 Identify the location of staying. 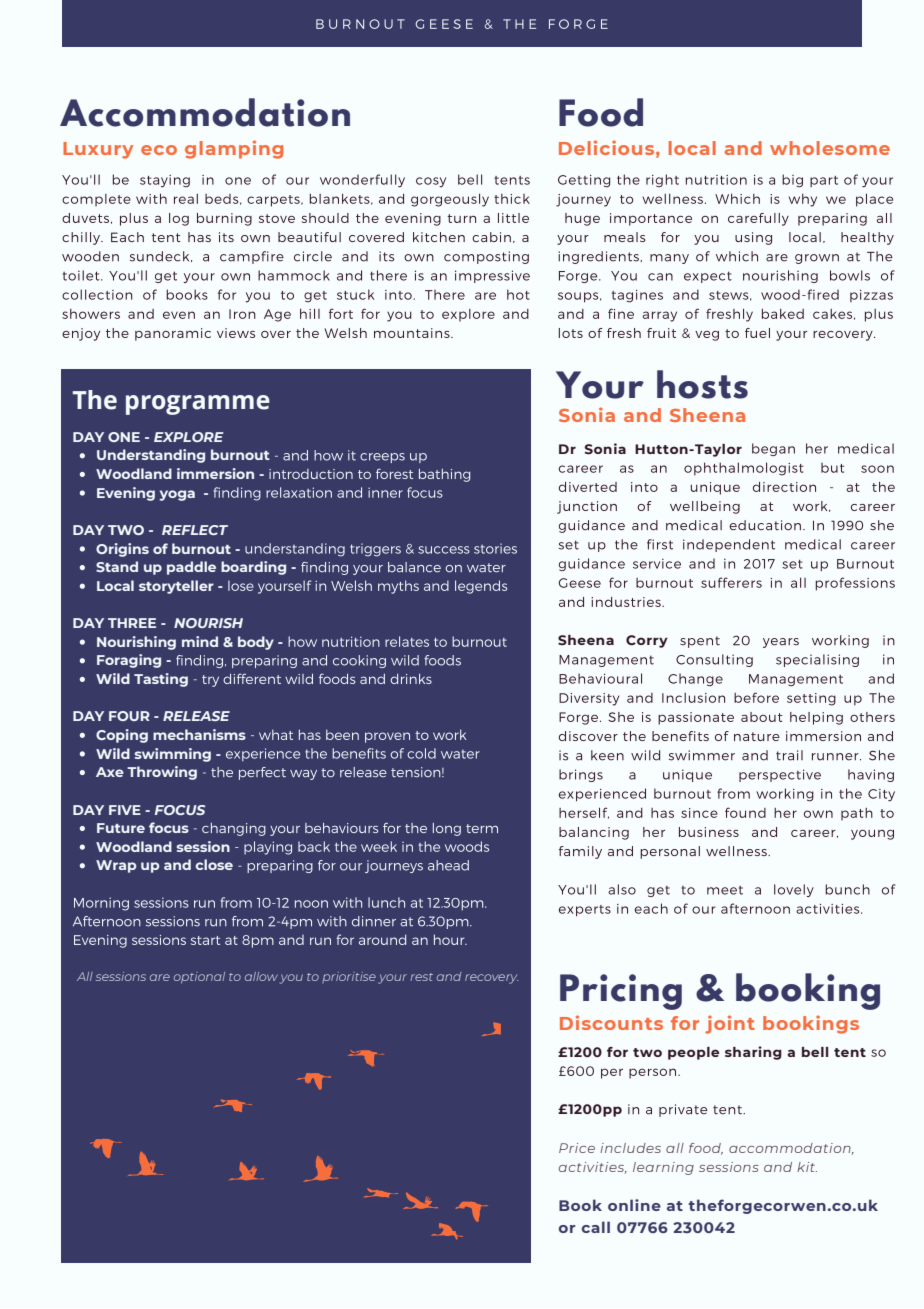
(165, 181).
